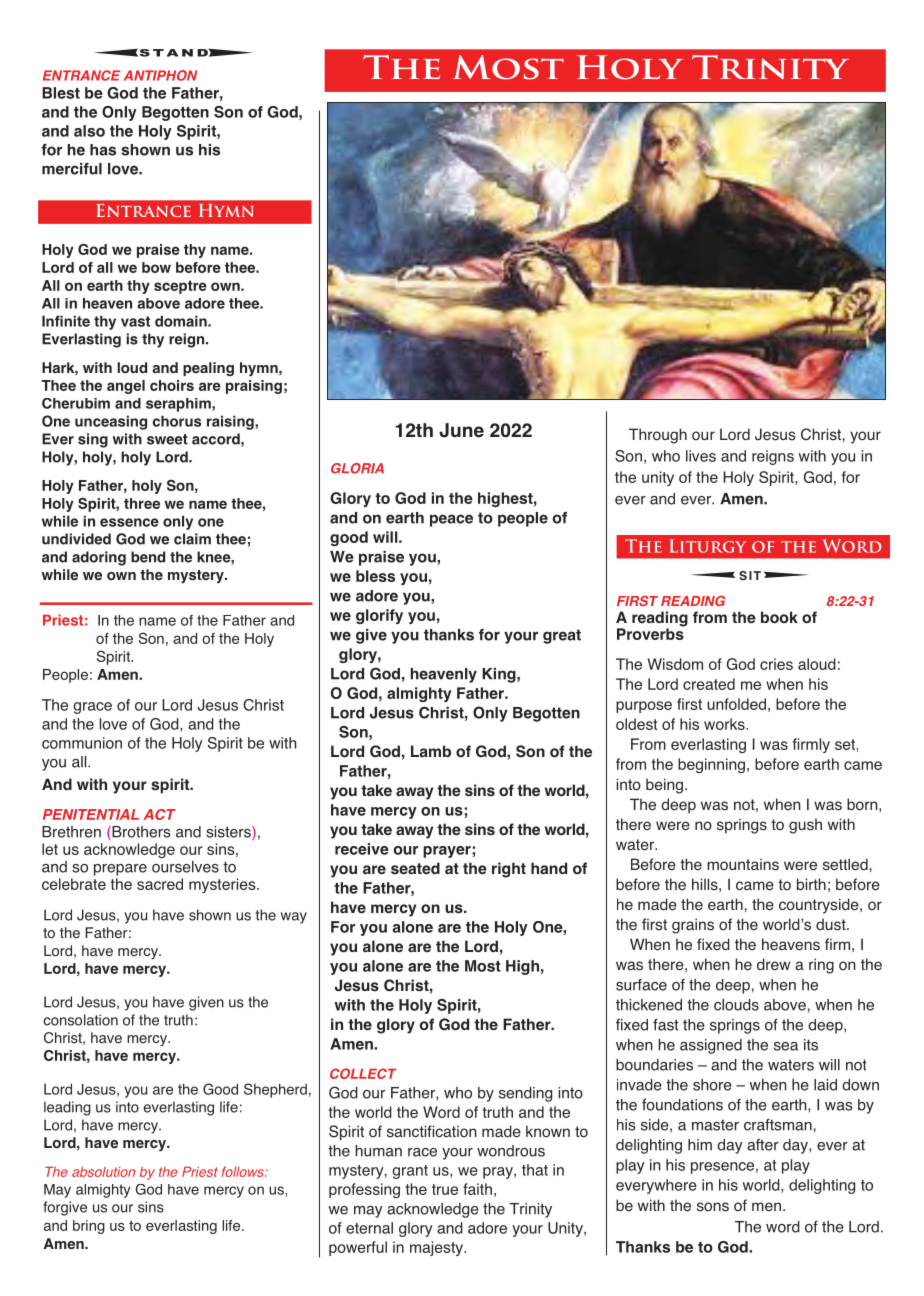 Image resolution: width=924 pixels, height=1296 pixels. Describe the element at coordinates (500, 675) in the screenshot. I see `King` at that location.
